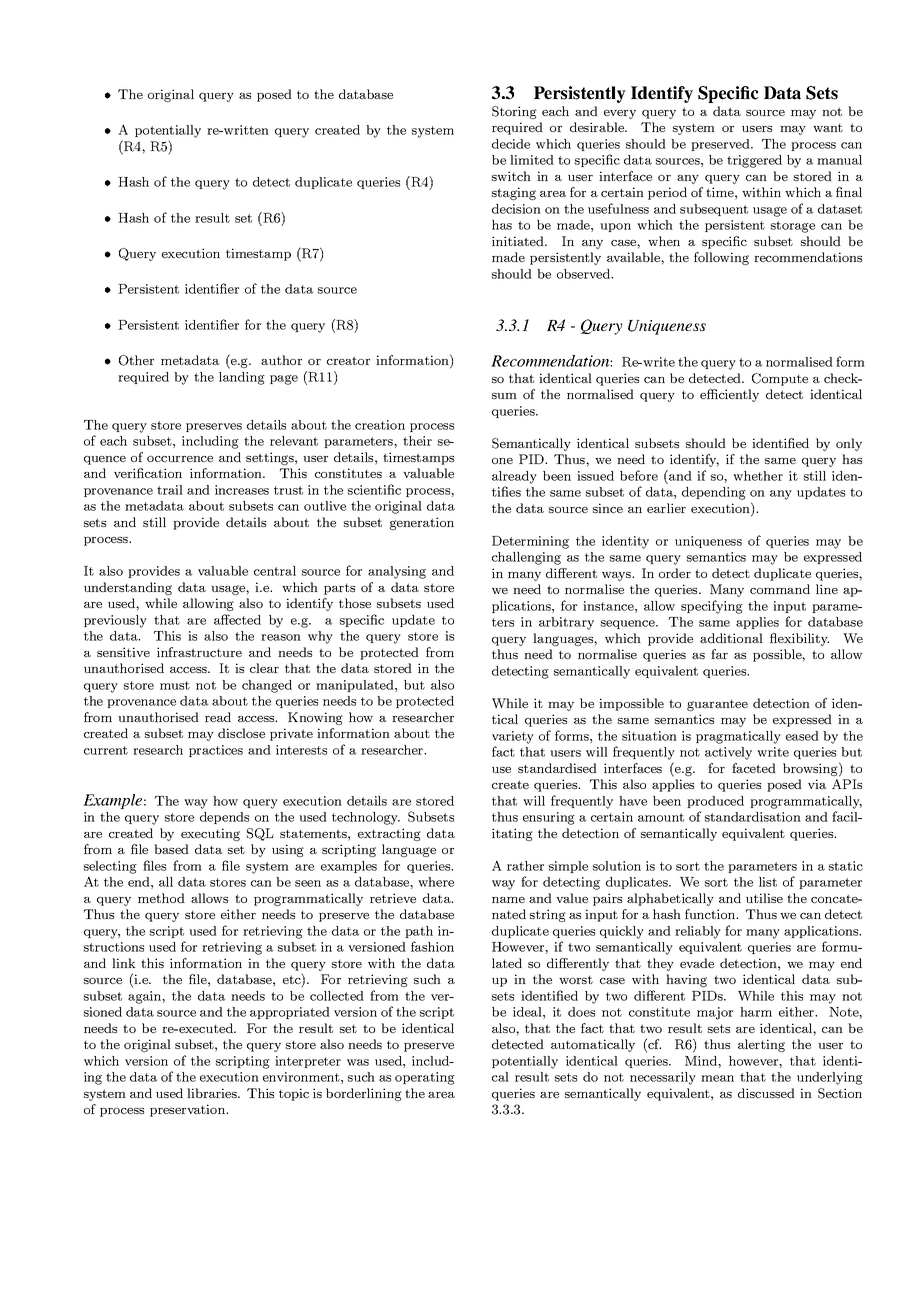  I want to click on their, so click(417, 441).
